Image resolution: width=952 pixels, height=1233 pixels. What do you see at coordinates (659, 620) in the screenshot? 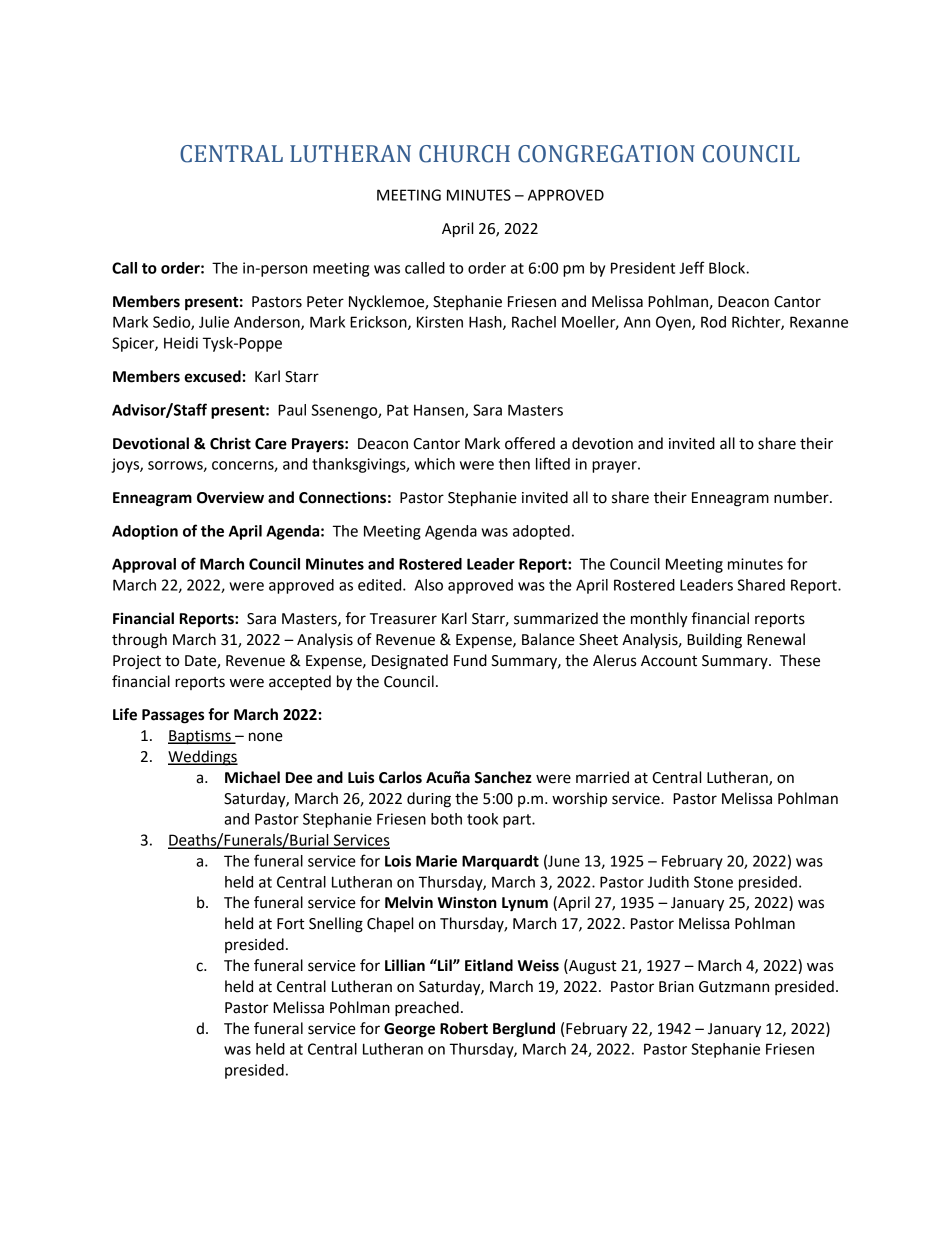
I see `monthly` at bounding box center [659, 620].
